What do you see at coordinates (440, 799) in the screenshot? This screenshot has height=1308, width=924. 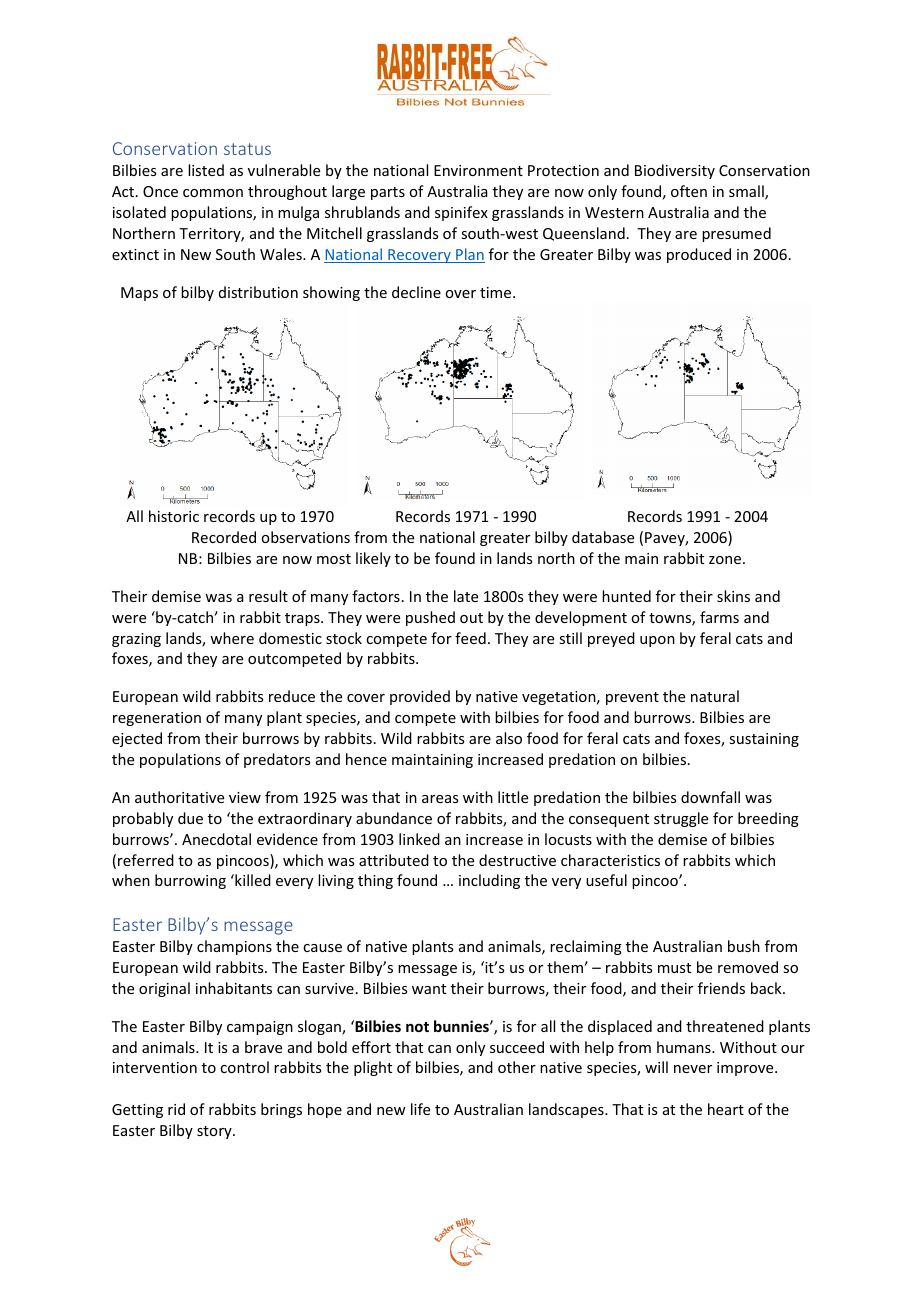 I see `areas` at bounding box center [440, 799].
